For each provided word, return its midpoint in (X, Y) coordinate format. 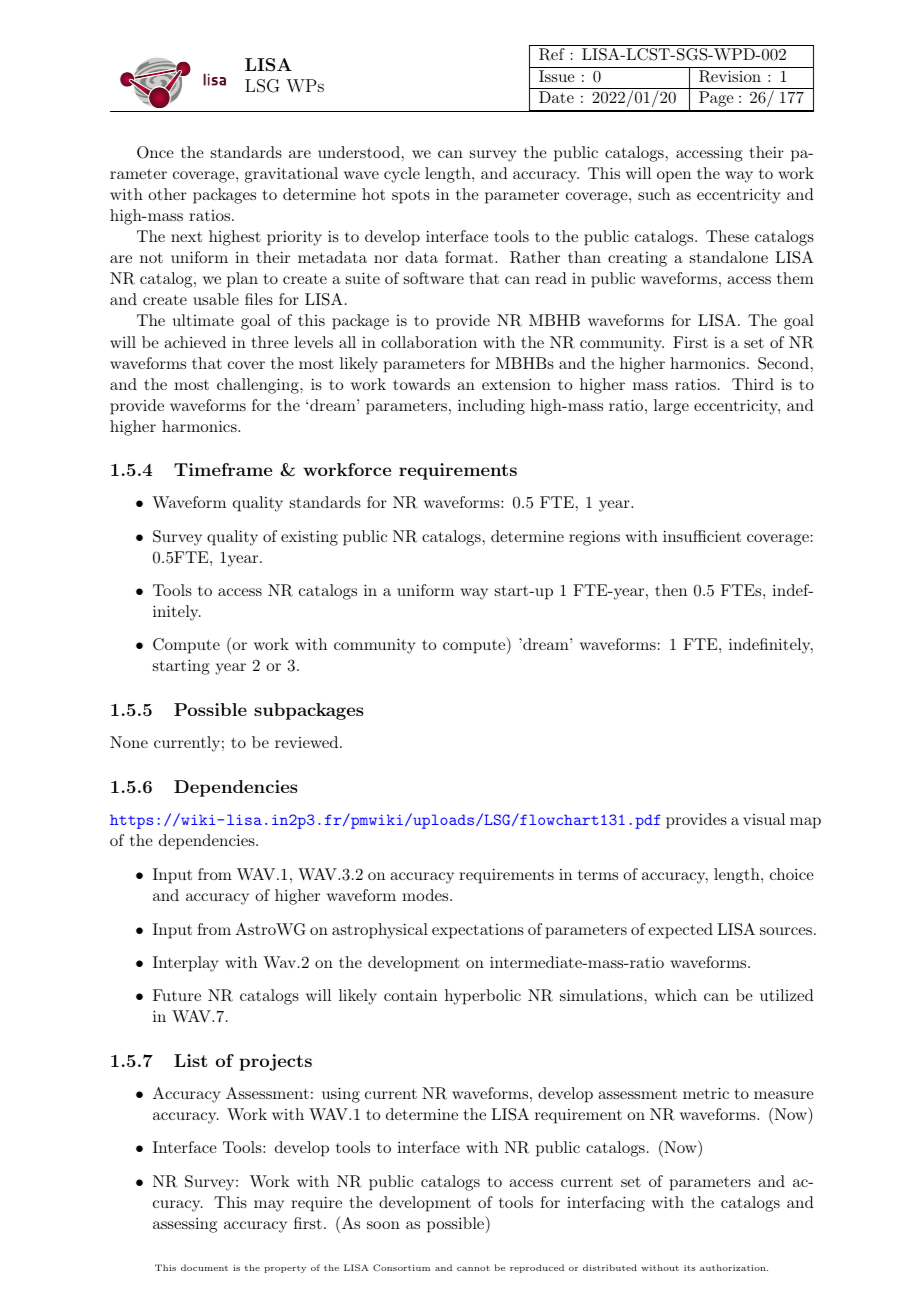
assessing (185, 1225)
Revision (730, 76)
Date (556, 97)
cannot (473, 1268)
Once (155, 152)
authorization (734, 1267)
